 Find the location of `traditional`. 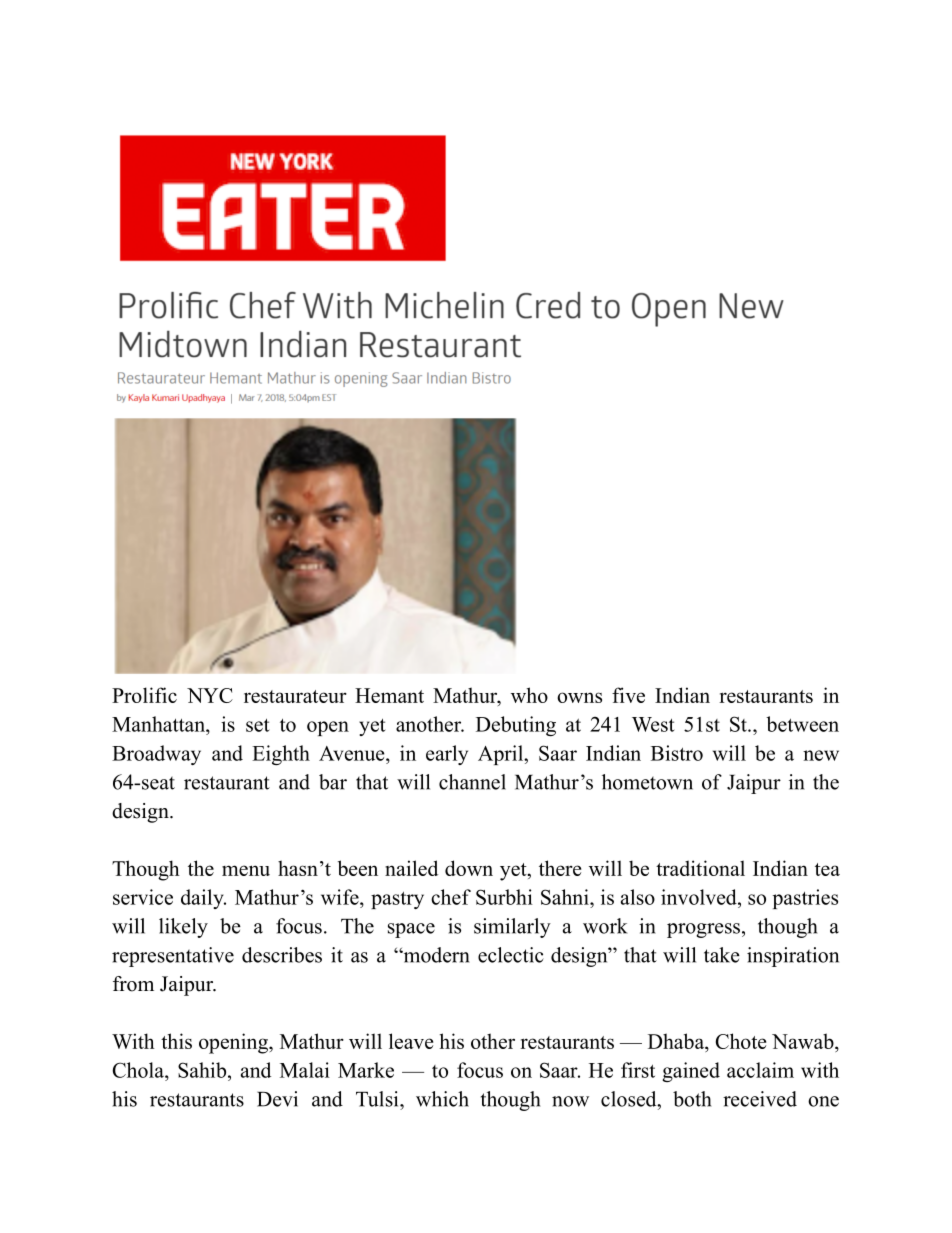

traditional is located at coordinates (700, 868).
